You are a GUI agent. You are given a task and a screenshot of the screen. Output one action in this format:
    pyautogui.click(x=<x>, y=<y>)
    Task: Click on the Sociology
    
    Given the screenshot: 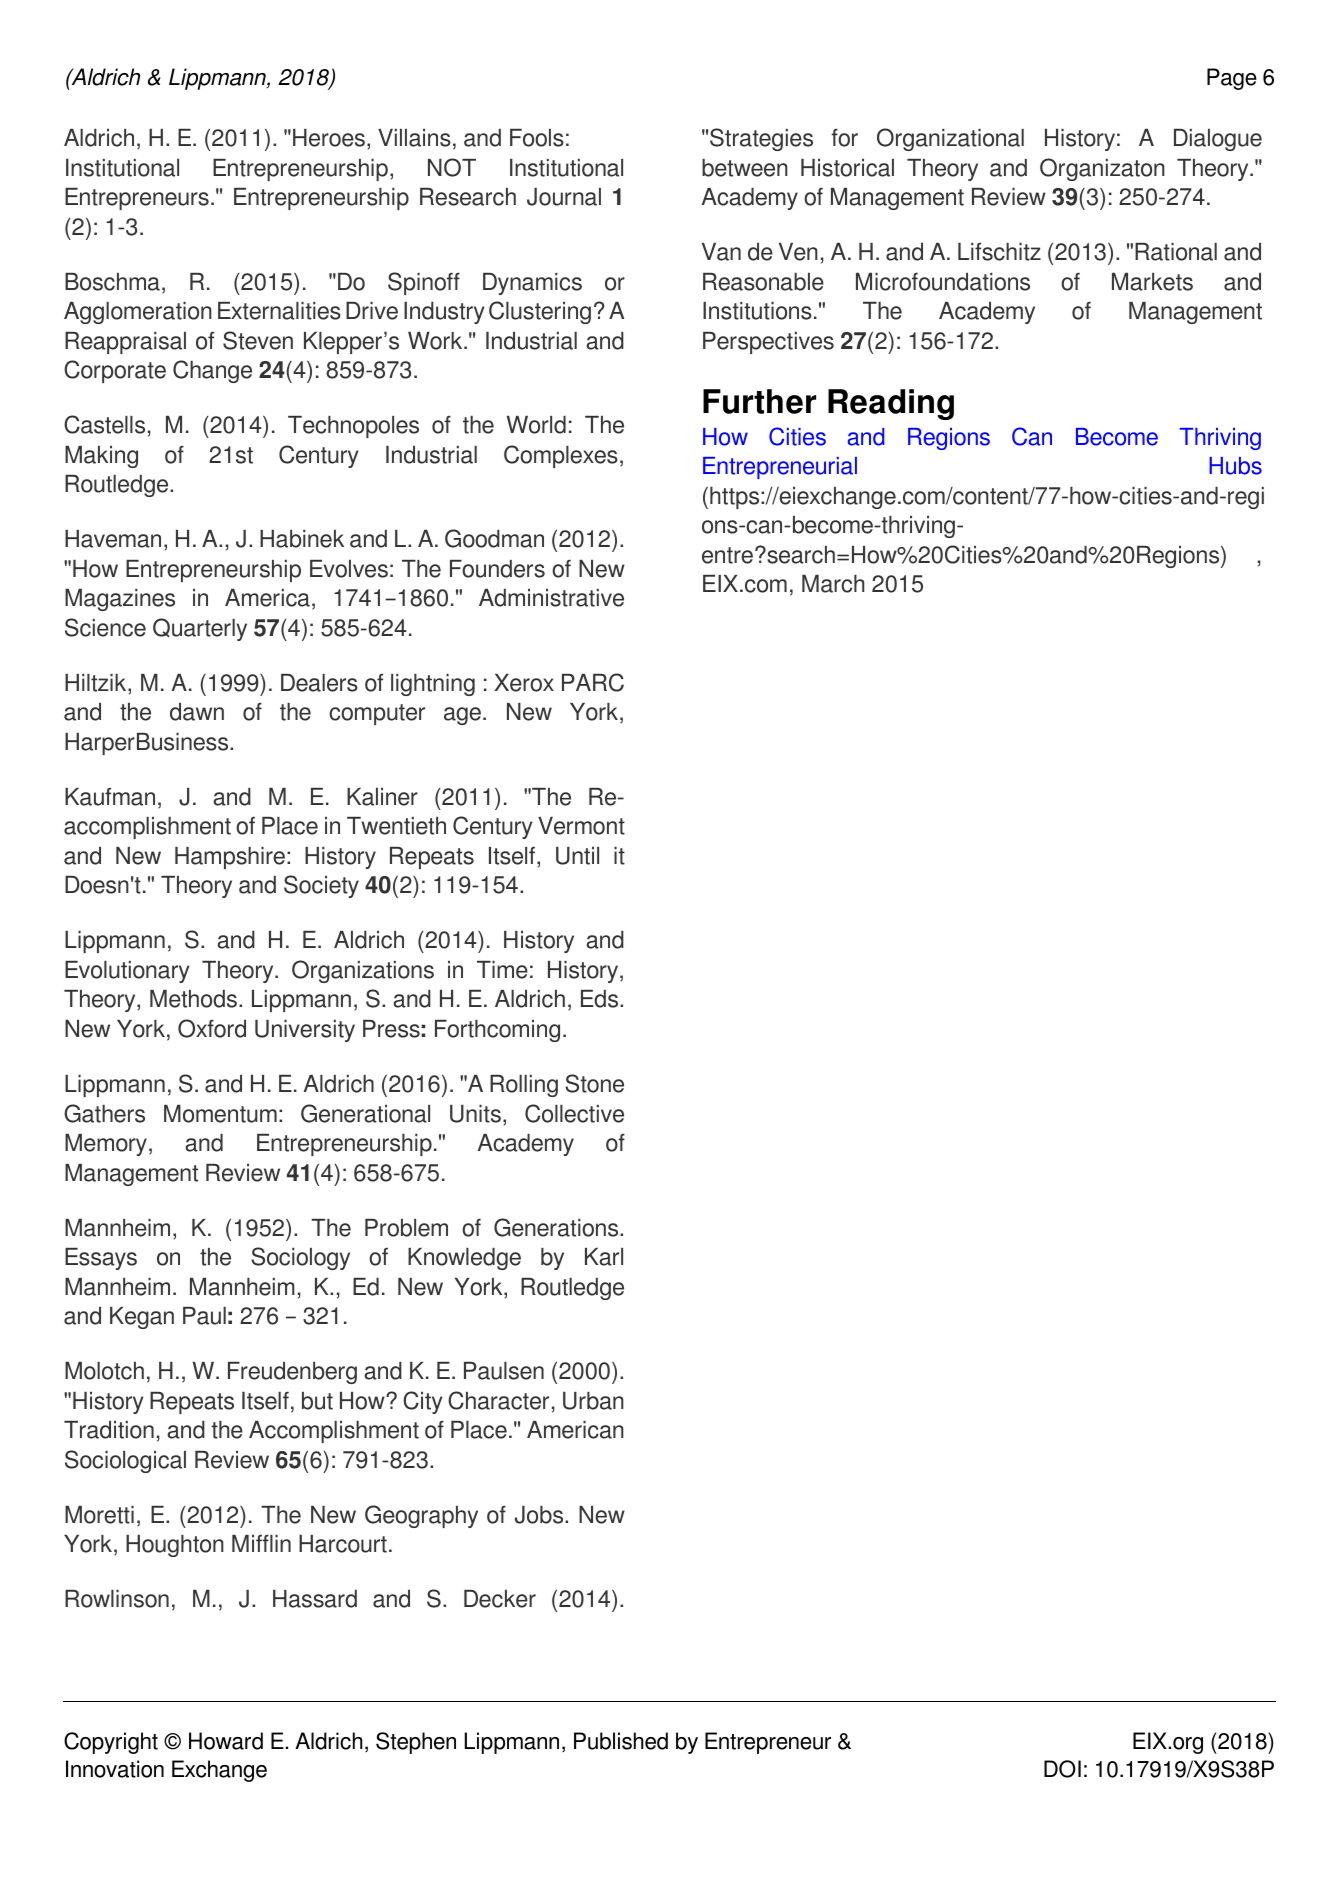 What is the action you would take?
    pyautogui.click(x=300, y=1258)
